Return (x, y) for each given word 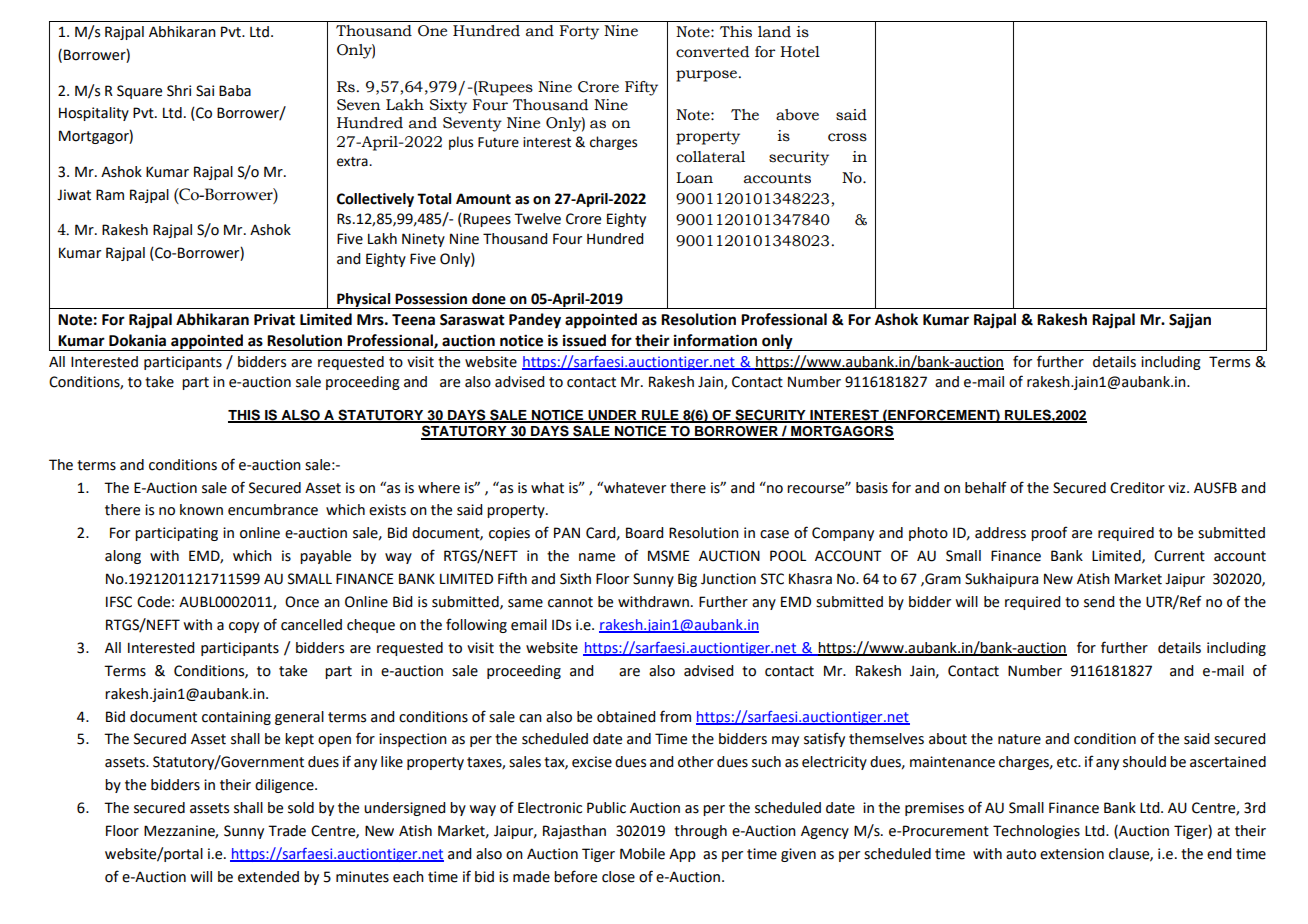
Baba (235, 91)
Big (687, 580)
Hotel (800, 52)
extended (268, 877)
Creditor (1137, 488)
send (1099, 602)
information (715, 340)
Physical (364, 301)
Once (302, 602)
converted (712, 52)
